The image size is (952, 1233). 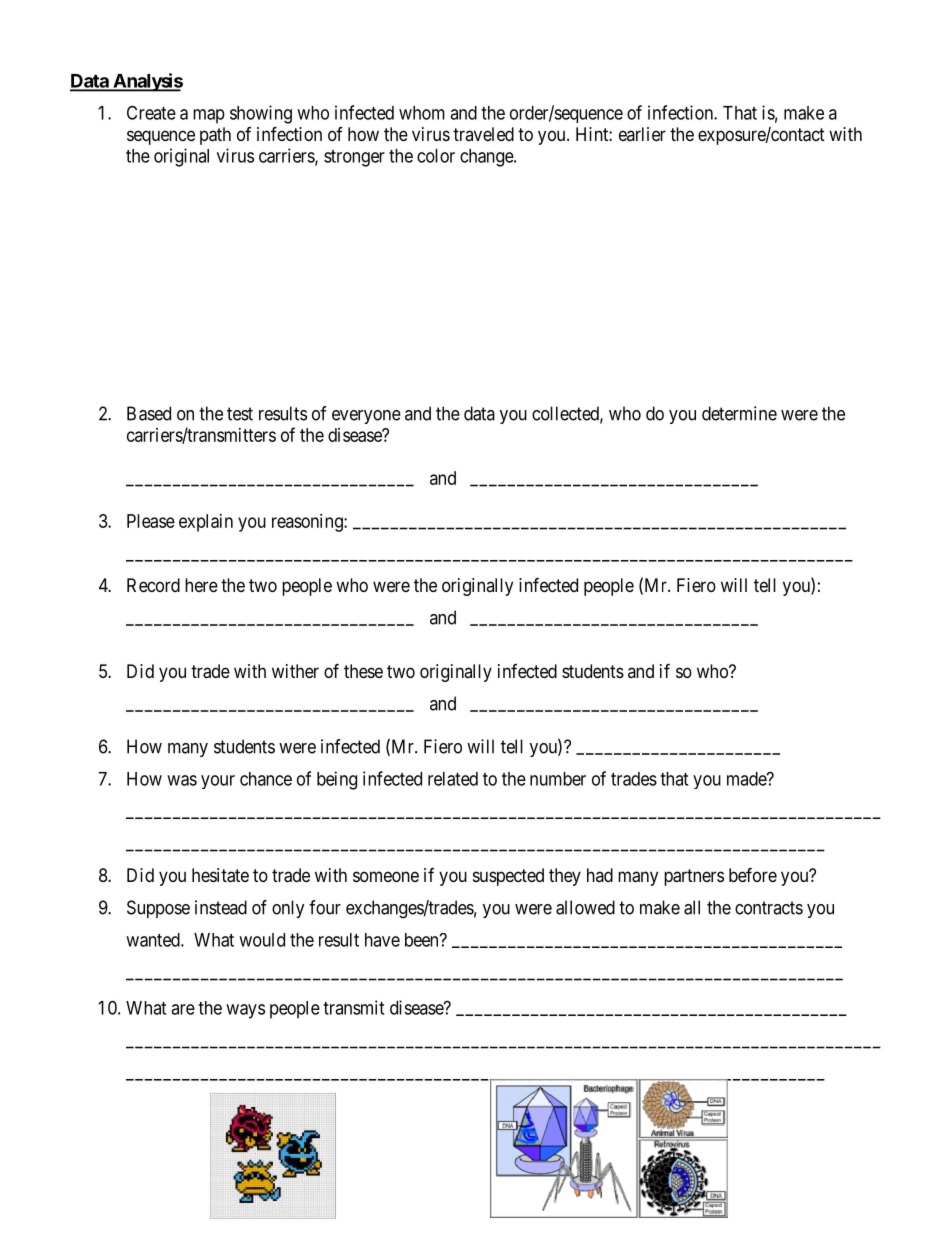 I want to click on determine, so click(x=739, y=413).
